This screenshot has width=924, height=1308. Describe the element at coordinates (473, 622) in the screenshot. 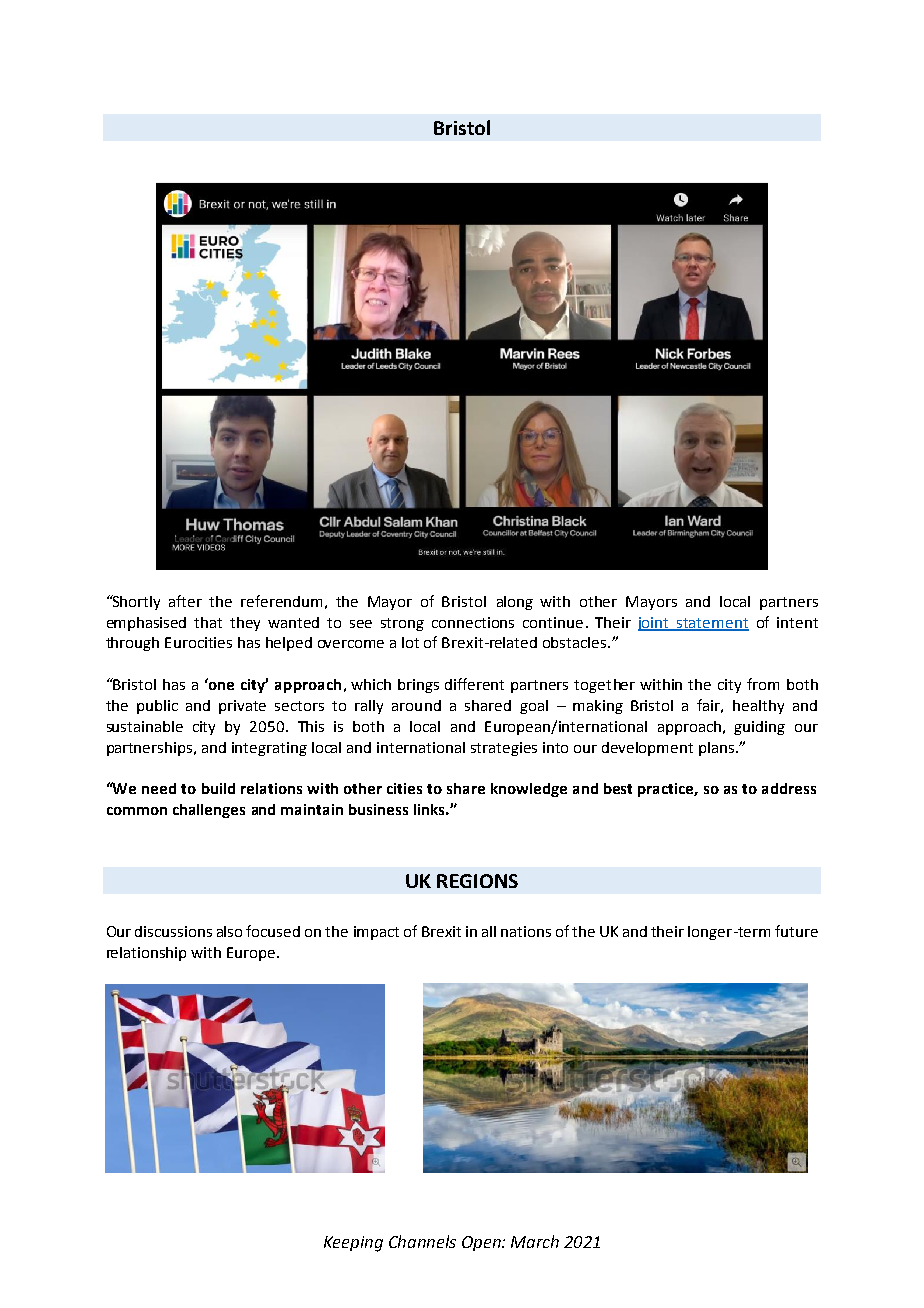

I see `connections` at that location.
